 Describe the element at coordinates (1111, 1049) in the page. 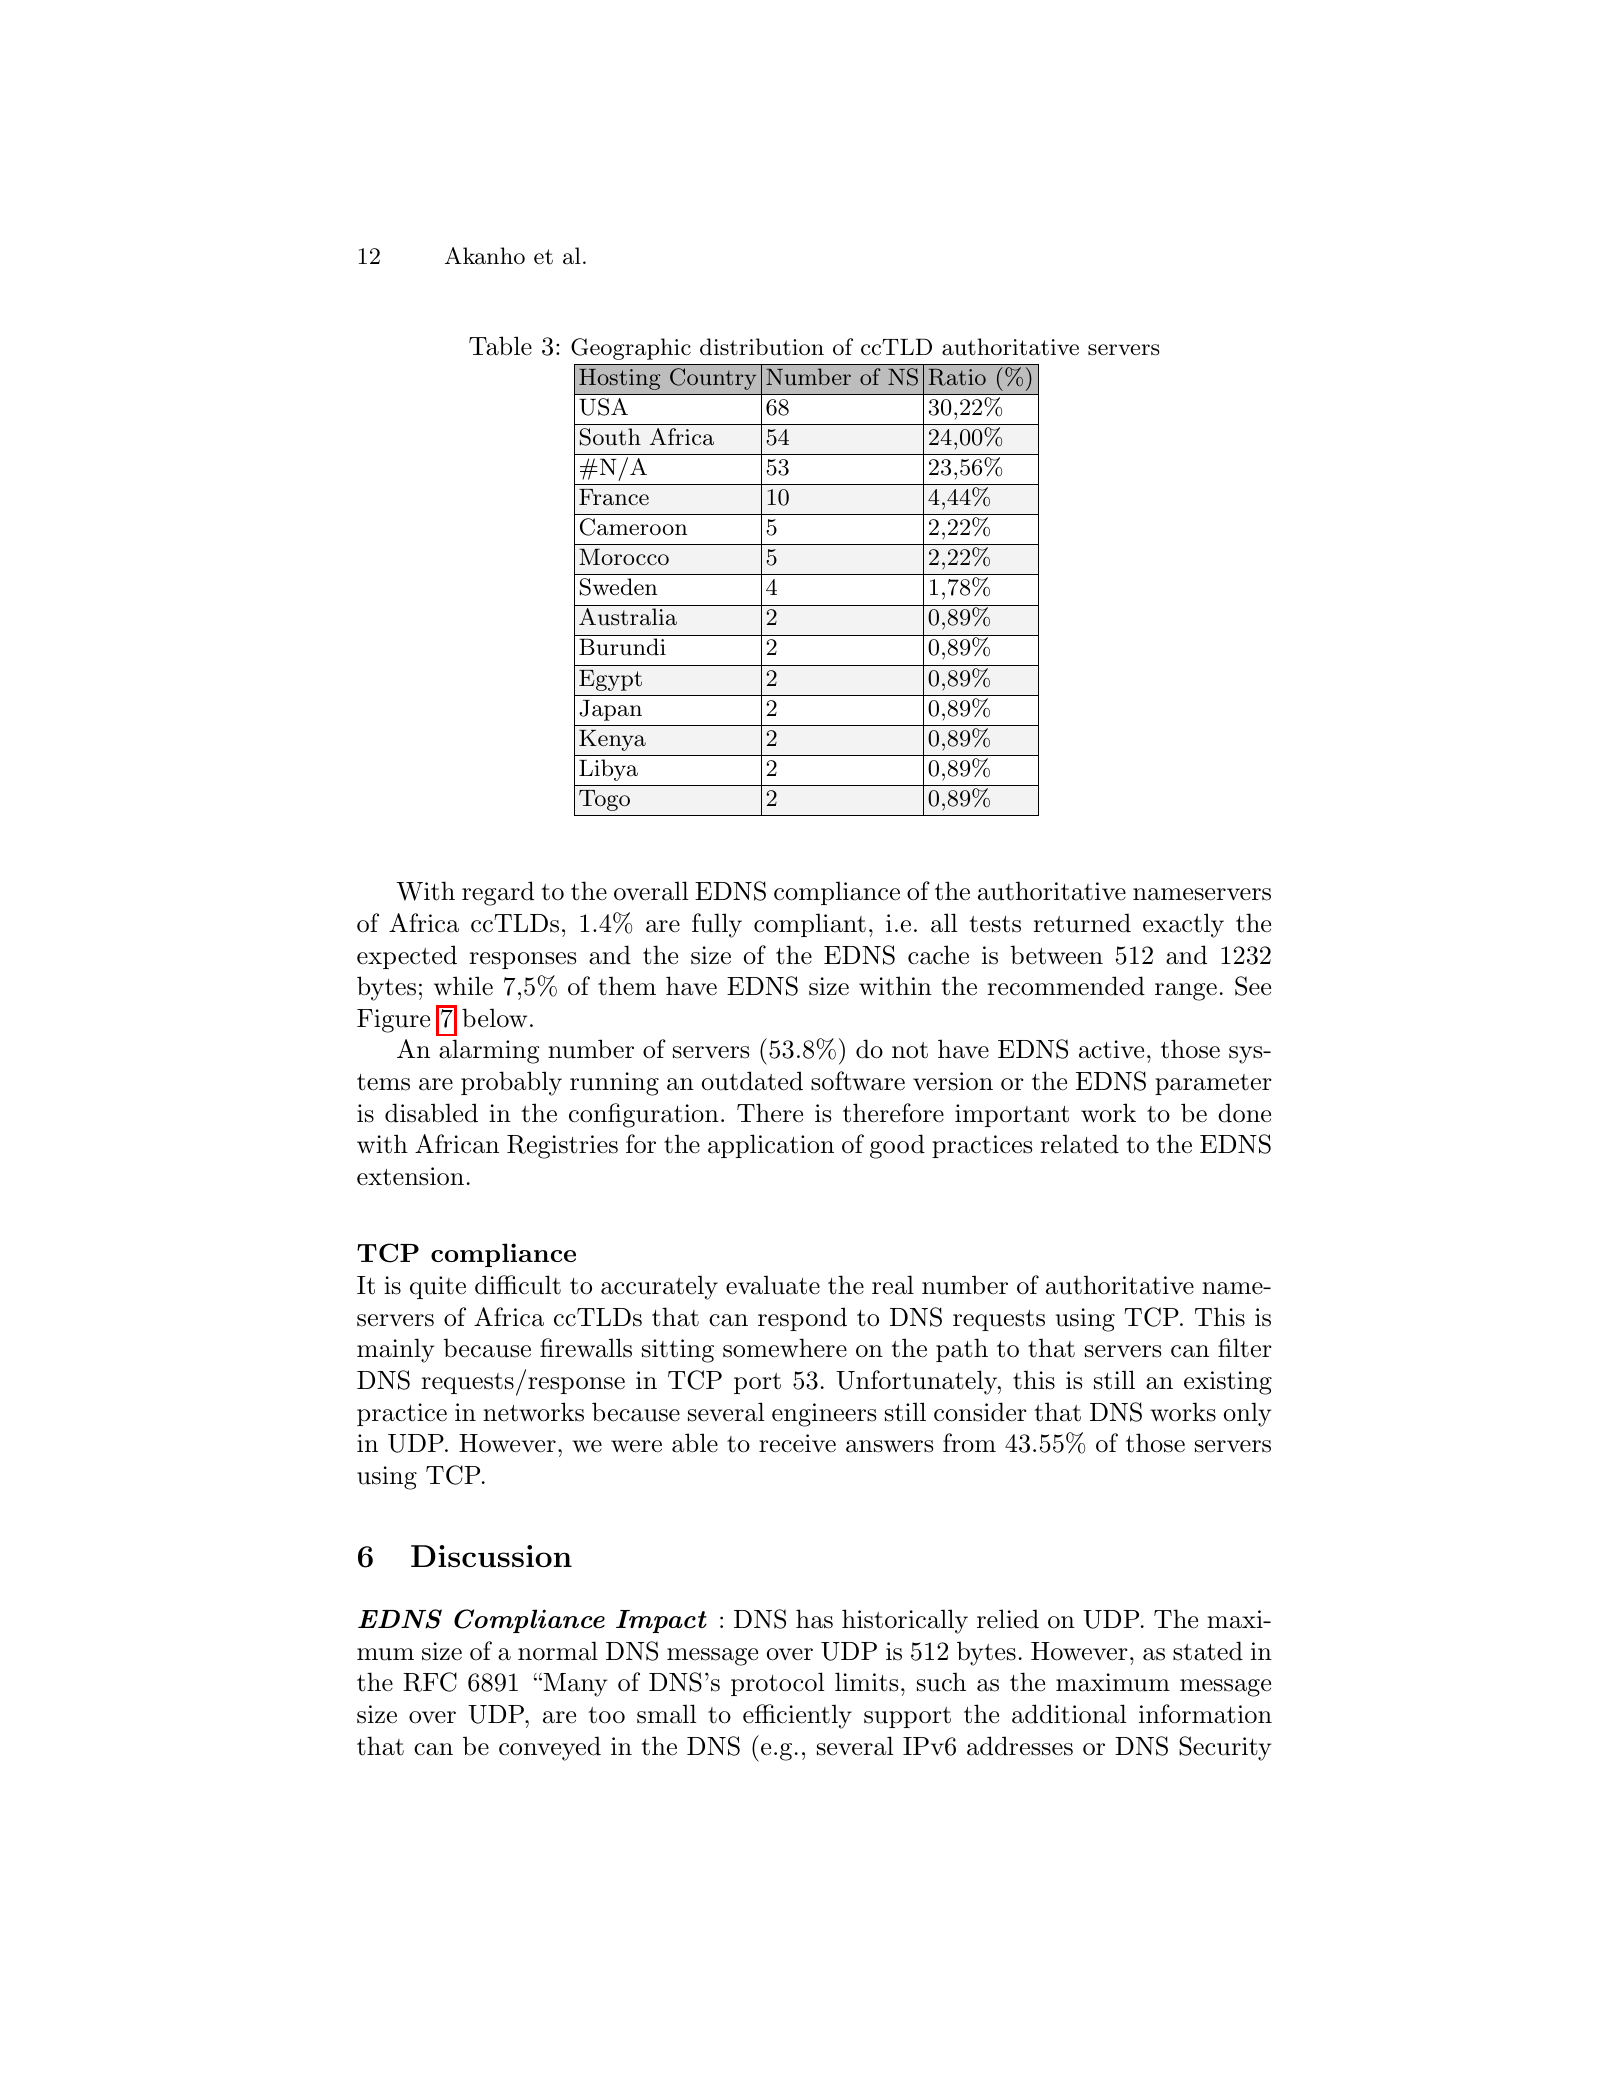

I see `active` at that location.
